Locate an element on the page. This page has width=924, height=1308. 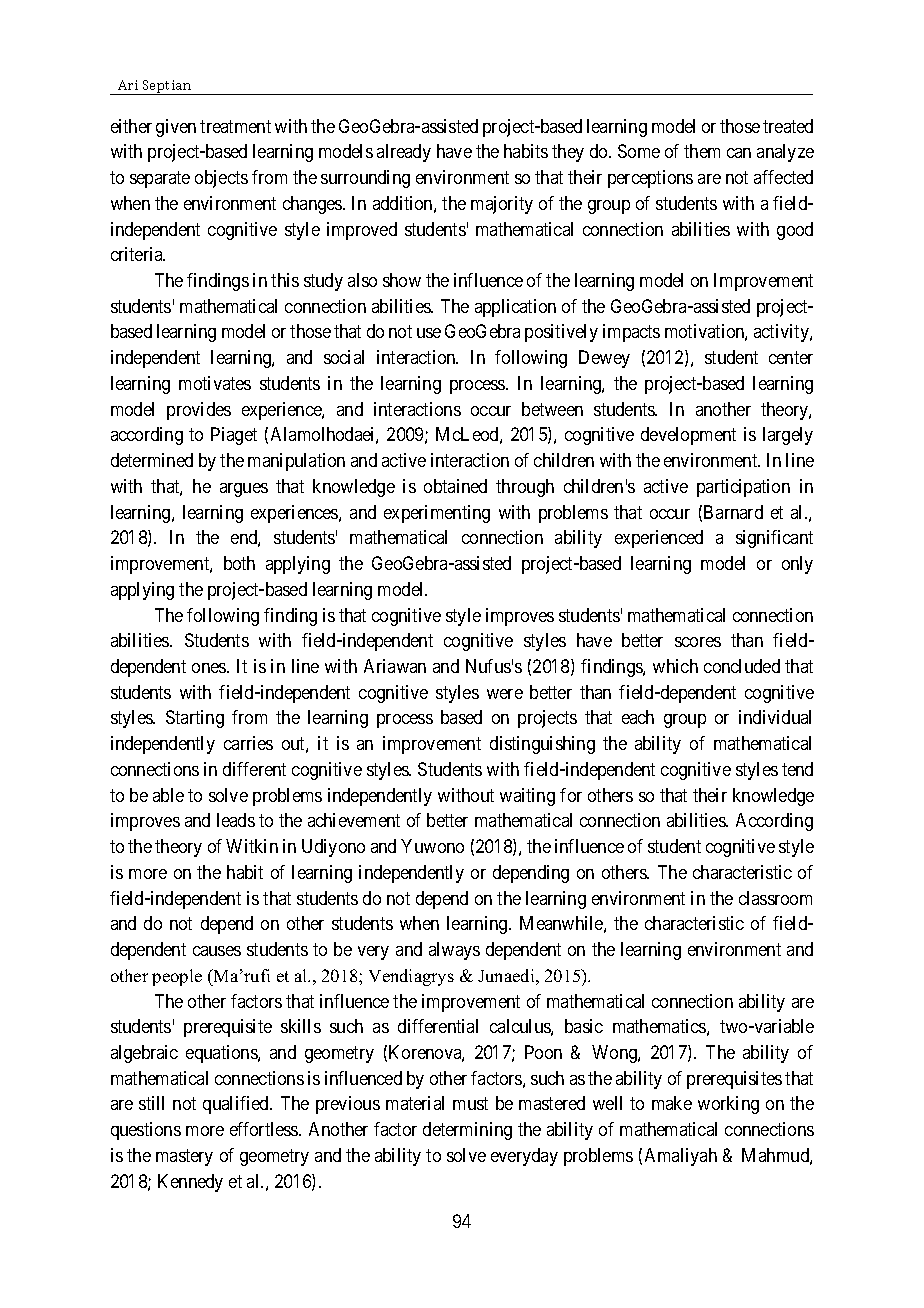
waiting is located at coordinates (527, 797).
